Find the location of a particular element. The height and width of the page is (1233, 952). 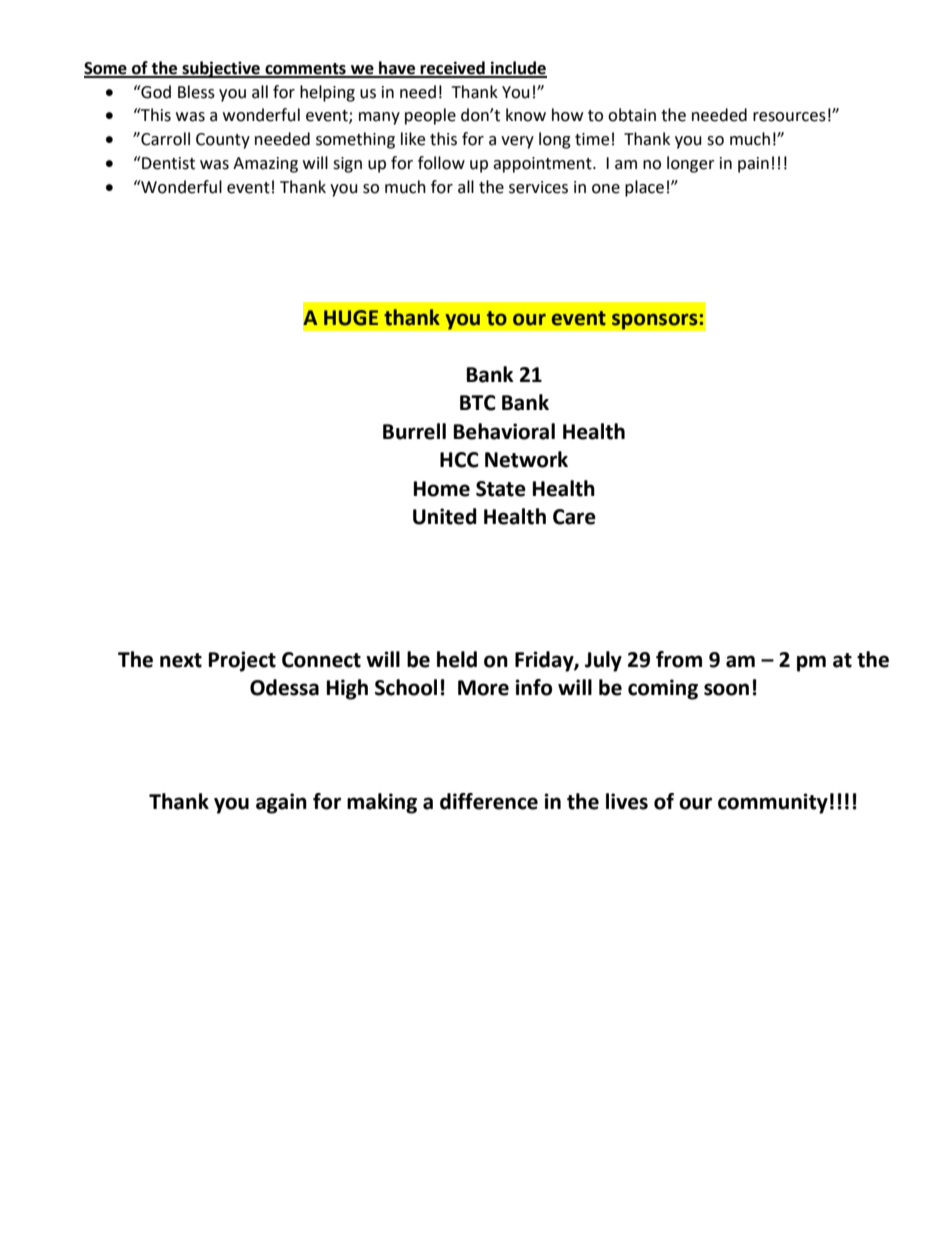

resources is located at coordinates (789, 117).
